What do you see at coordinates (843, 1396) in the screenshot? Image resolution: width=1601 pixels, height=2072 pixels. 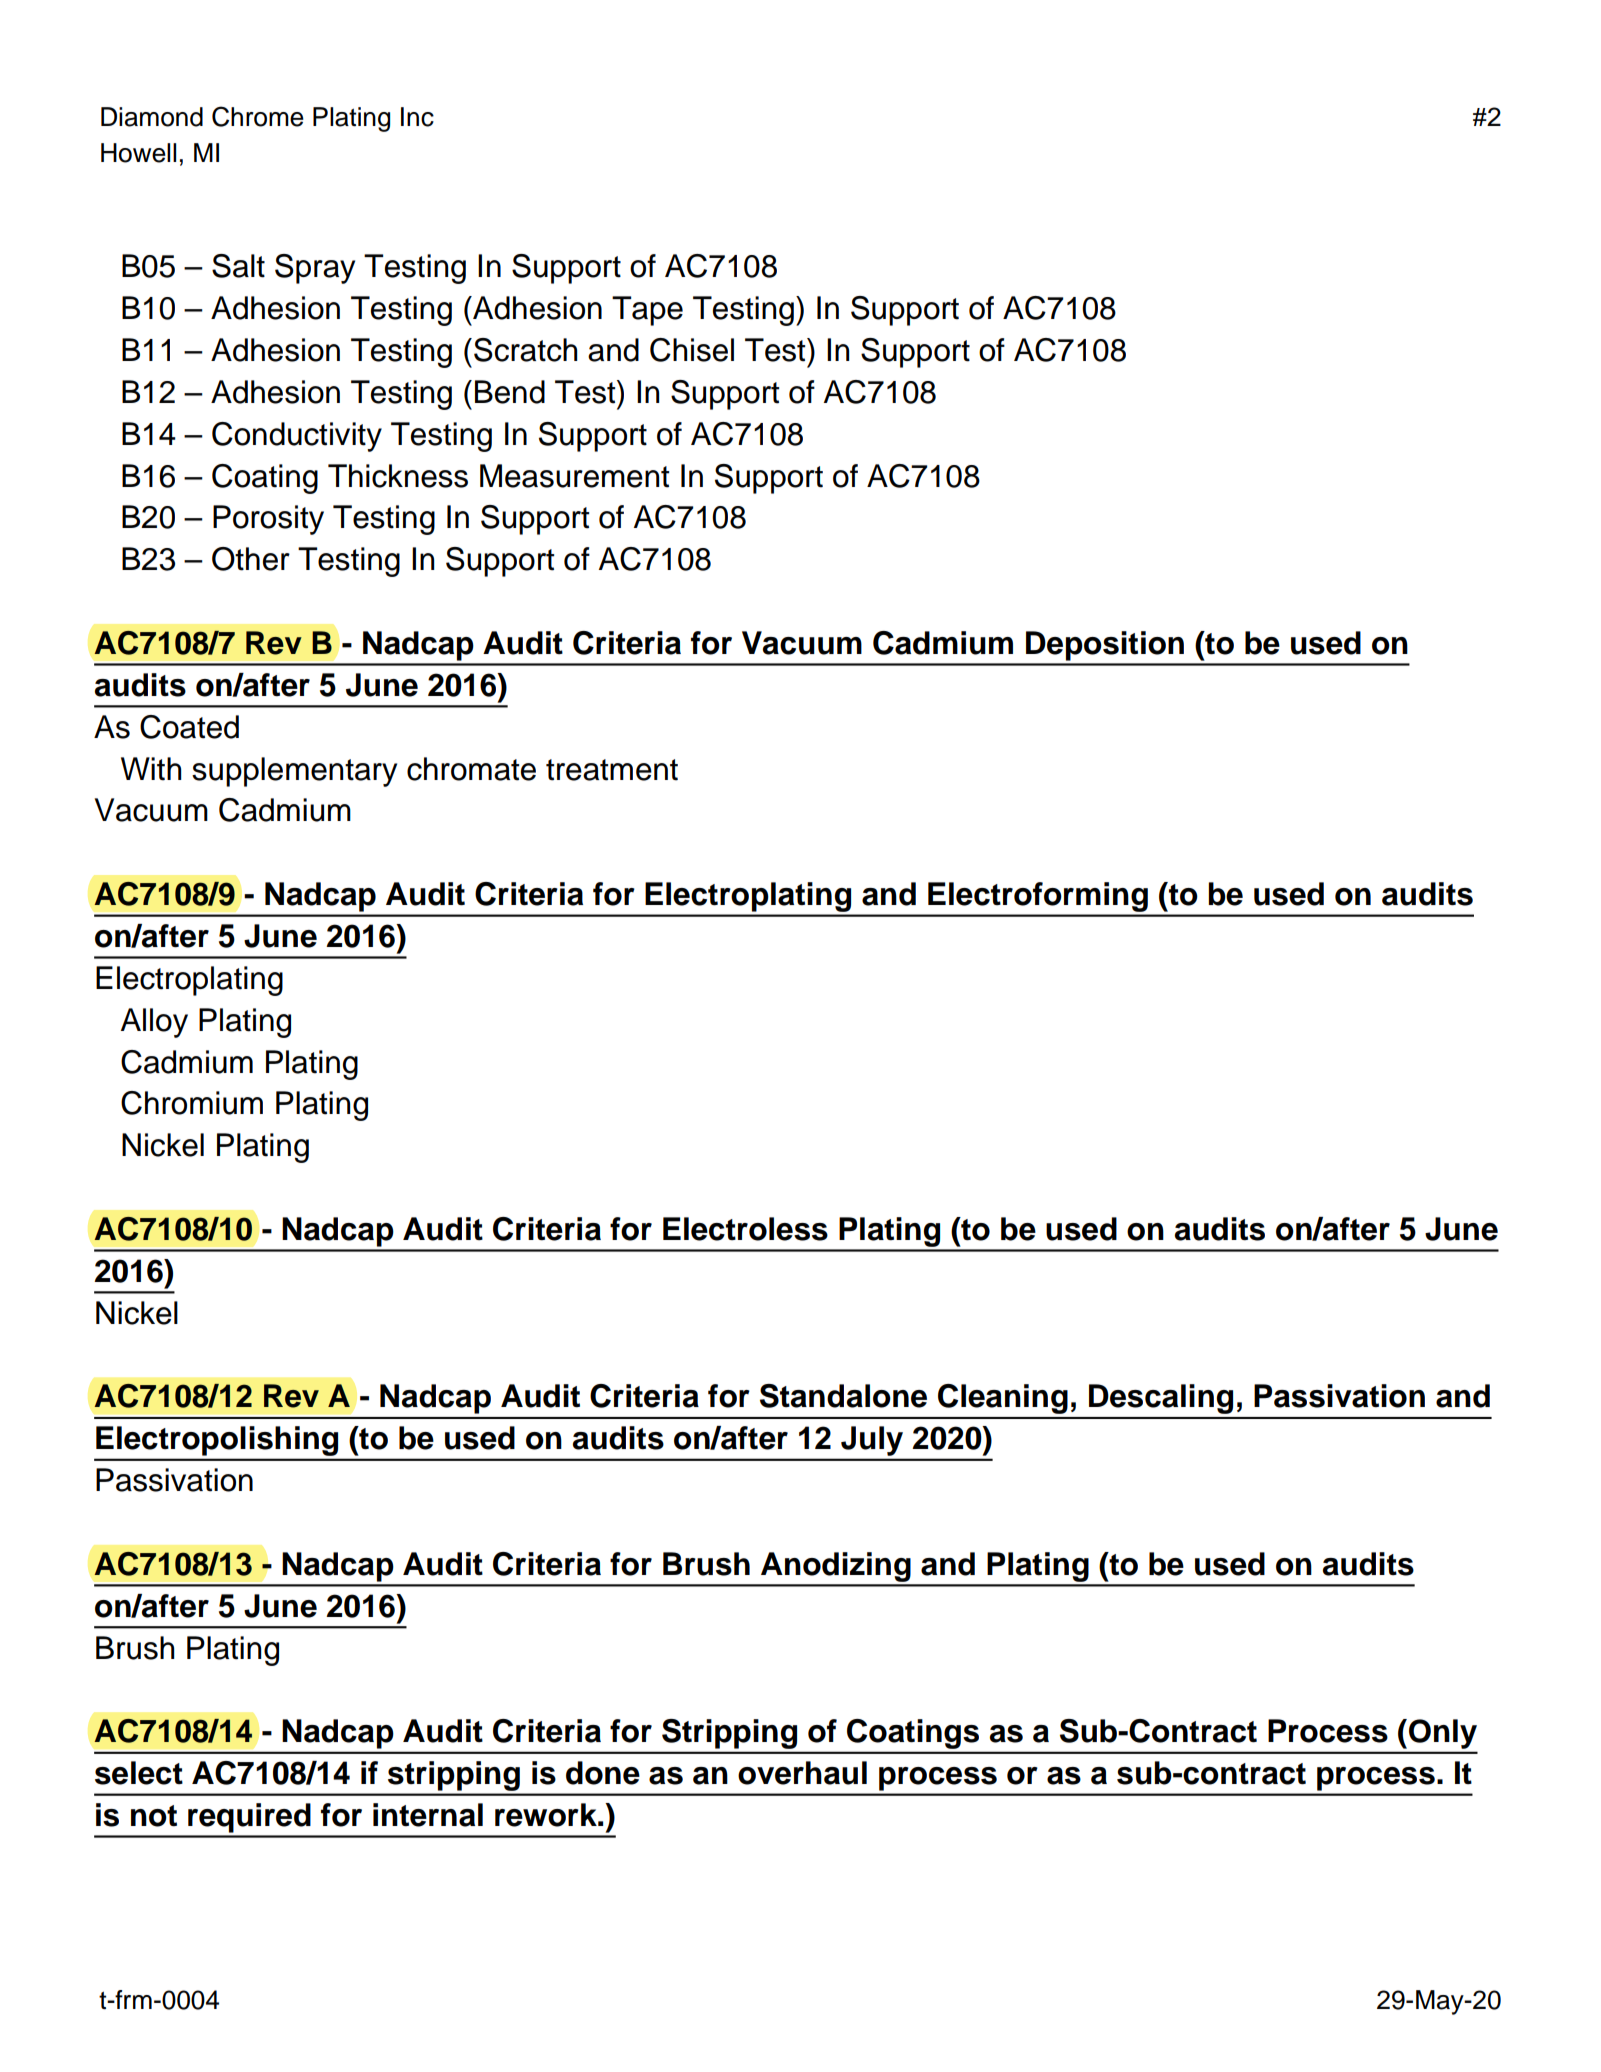 I see `Standalone` at bounding box center [843, 1396].
